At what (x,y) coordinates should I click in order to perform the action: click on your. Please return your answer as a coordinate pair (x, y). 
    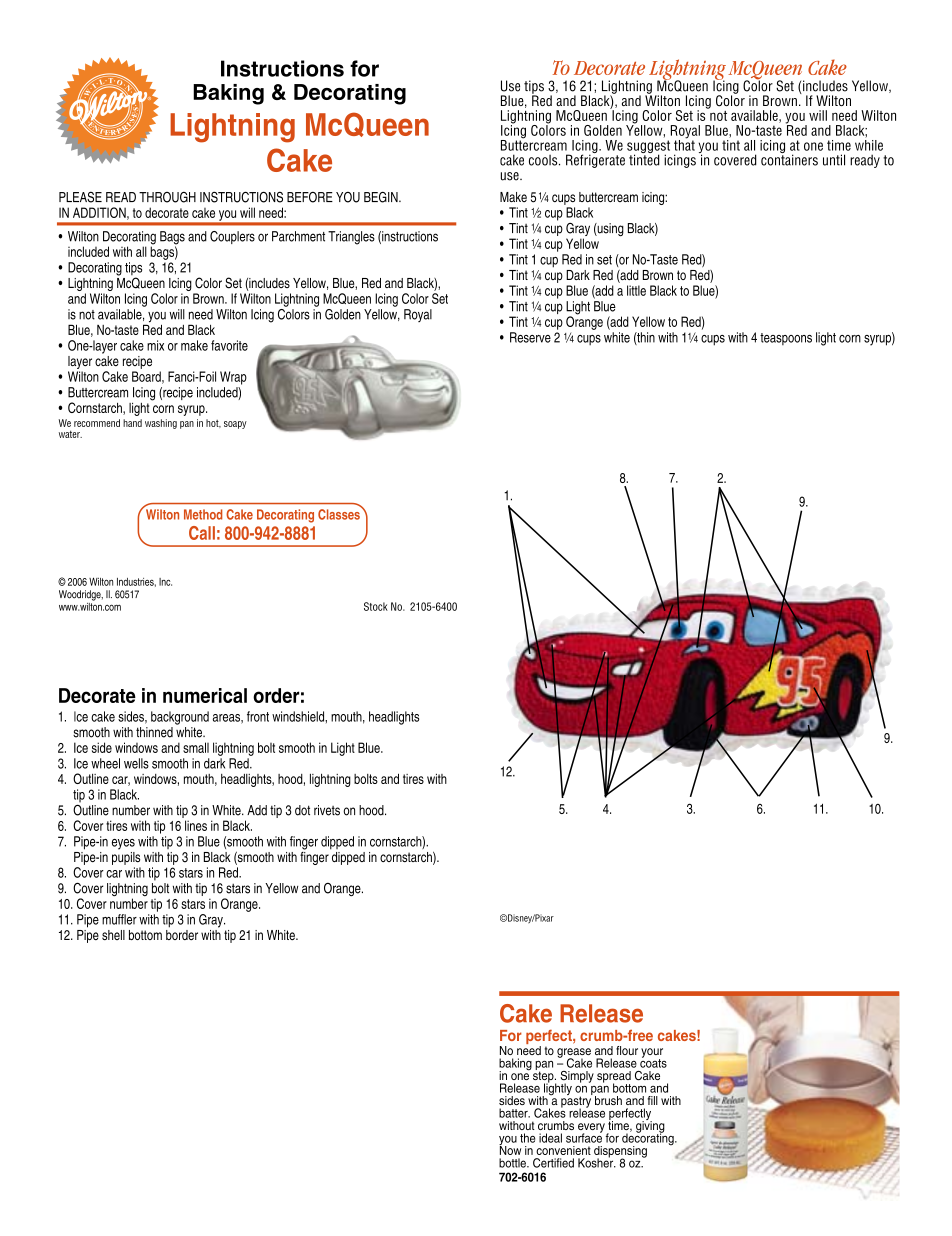
    Looking at the image, I should click on (652, 1054).
